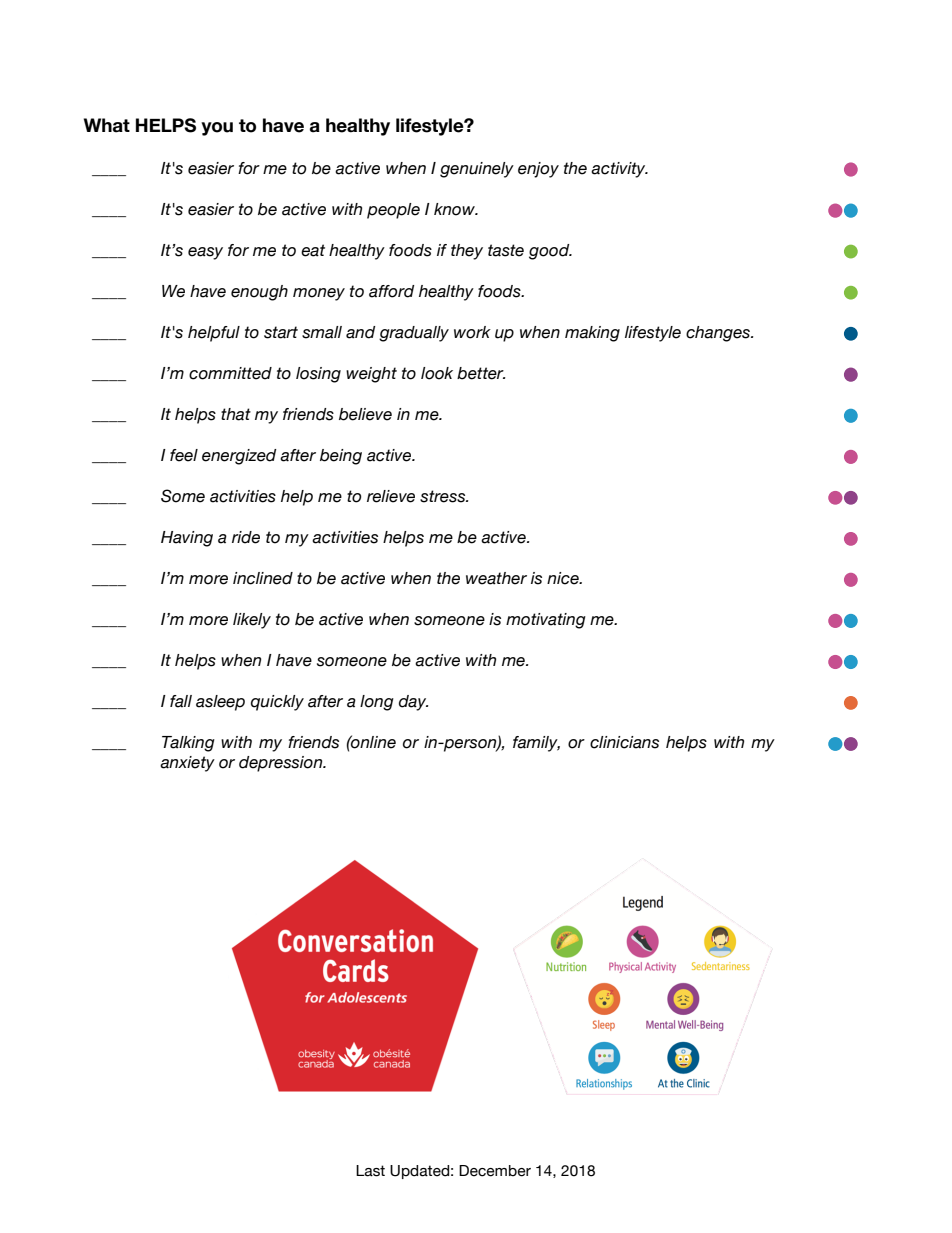  I want to click on nice, so click(564, 578).
